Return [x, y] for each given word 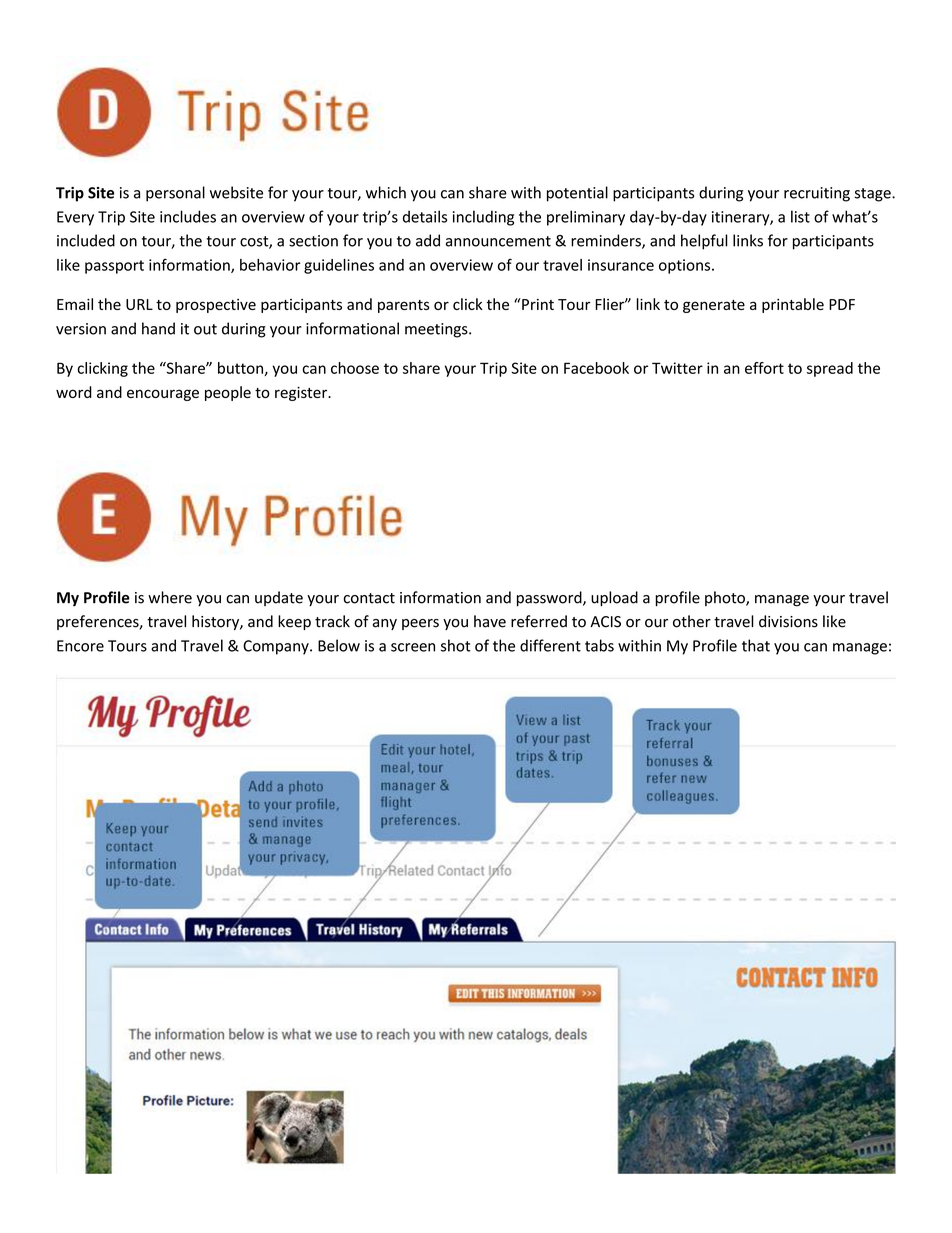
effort [764, 368]
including [483, 218]
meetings [437, 330]
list [800, 216]
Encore [80, 646]
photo [726, 598]
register [302, 394]
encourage [163, 395]
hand [158, 328]
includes [188, 216]
